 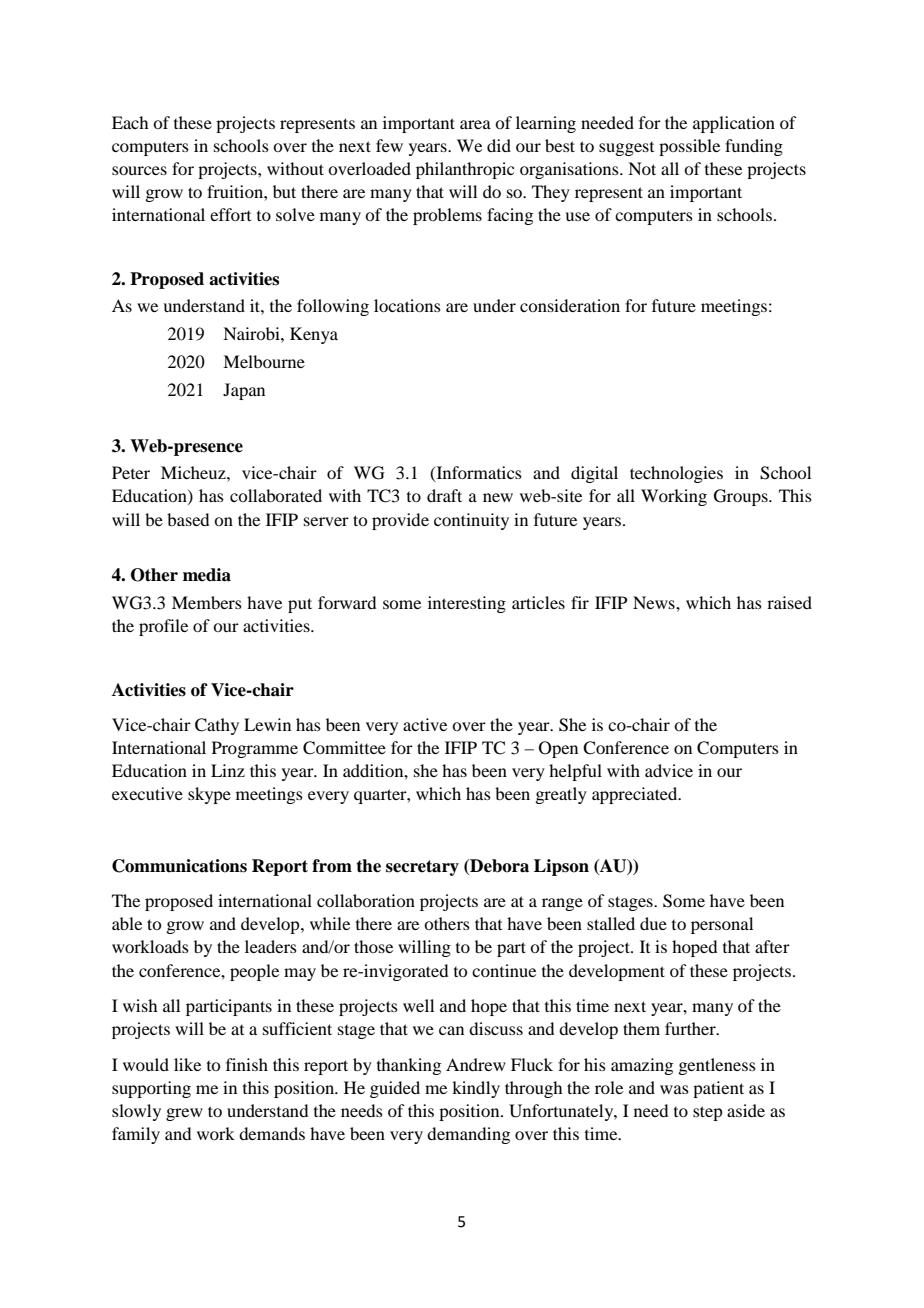 What do you see at coordinates (188, 519) in the image?
I see `based` at bounding box center [188, 519].
